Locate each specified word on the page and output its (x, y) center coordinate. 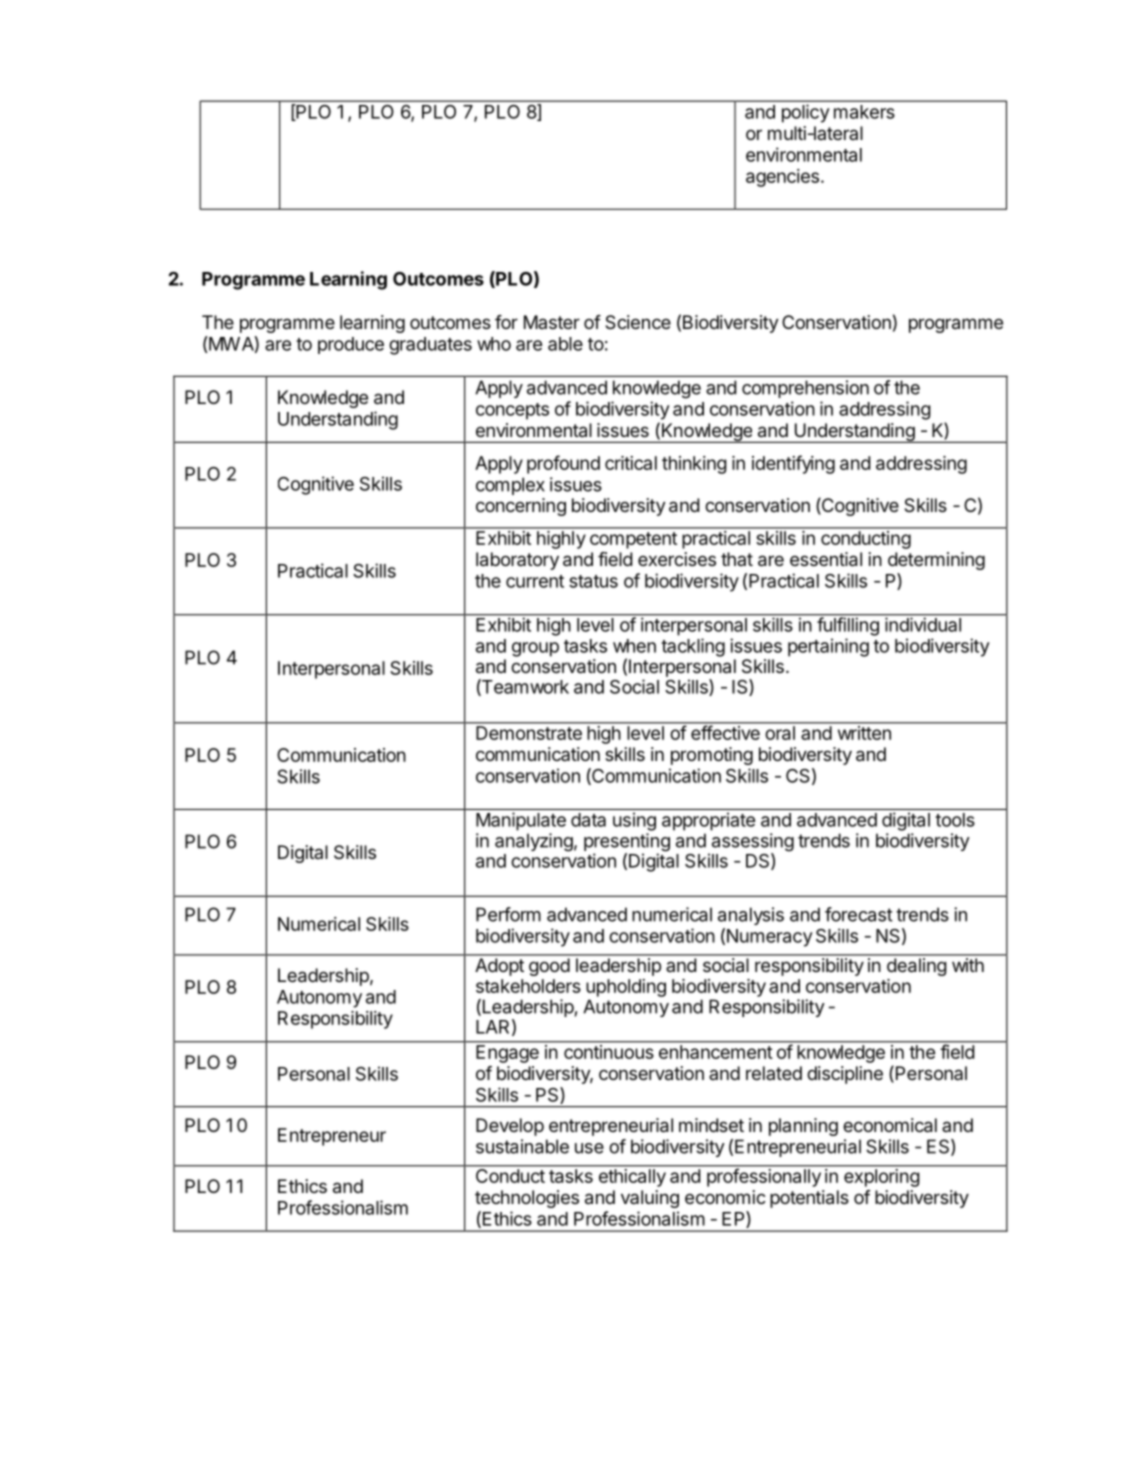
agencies (782, 178)
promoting (712, 756)
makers (864, 112)
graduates (430, 346)
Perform (508, 914)
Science (638, 322)
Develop (510, 1127)
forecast (859, 914)
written (864, 733)
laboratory (517, 561)
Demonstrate (529, 733)
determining (936, 561)
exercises (677, 559)
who (494, 344)
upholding (626, 988)
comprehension (805, 389)
